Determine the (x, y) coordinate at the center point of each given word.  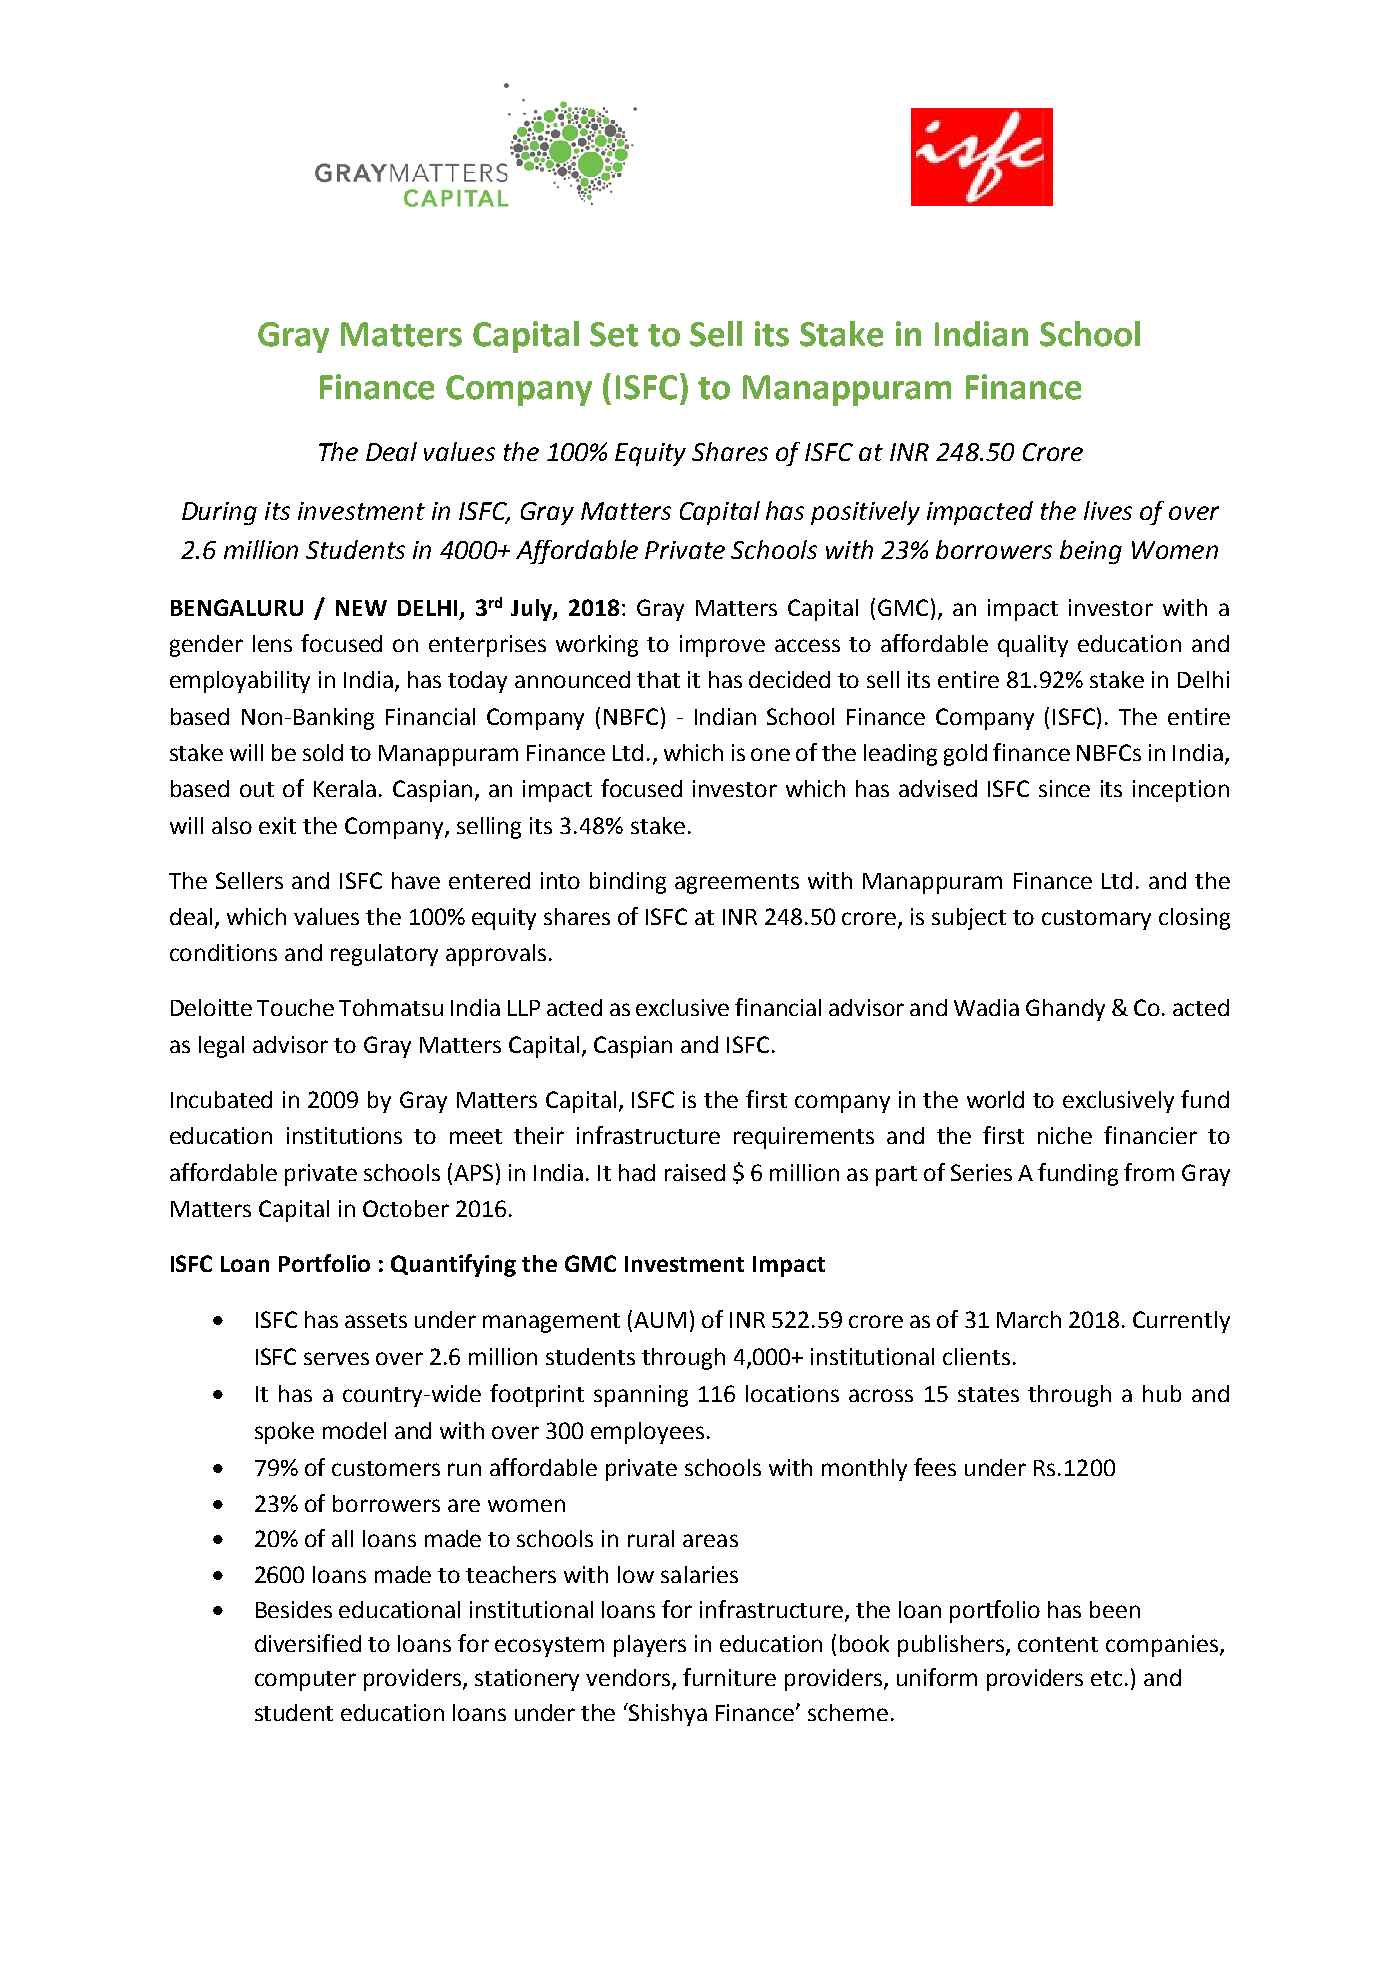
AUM (660, 1320)
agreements (737, 884)
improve (722, 646)
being (1091, 552)
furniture (729, 1677)
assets (376, 1320)
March (1029, 1319)
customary (1096, 920)
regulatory (384, 955)
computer (305, 1681)
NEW (361, 608)
